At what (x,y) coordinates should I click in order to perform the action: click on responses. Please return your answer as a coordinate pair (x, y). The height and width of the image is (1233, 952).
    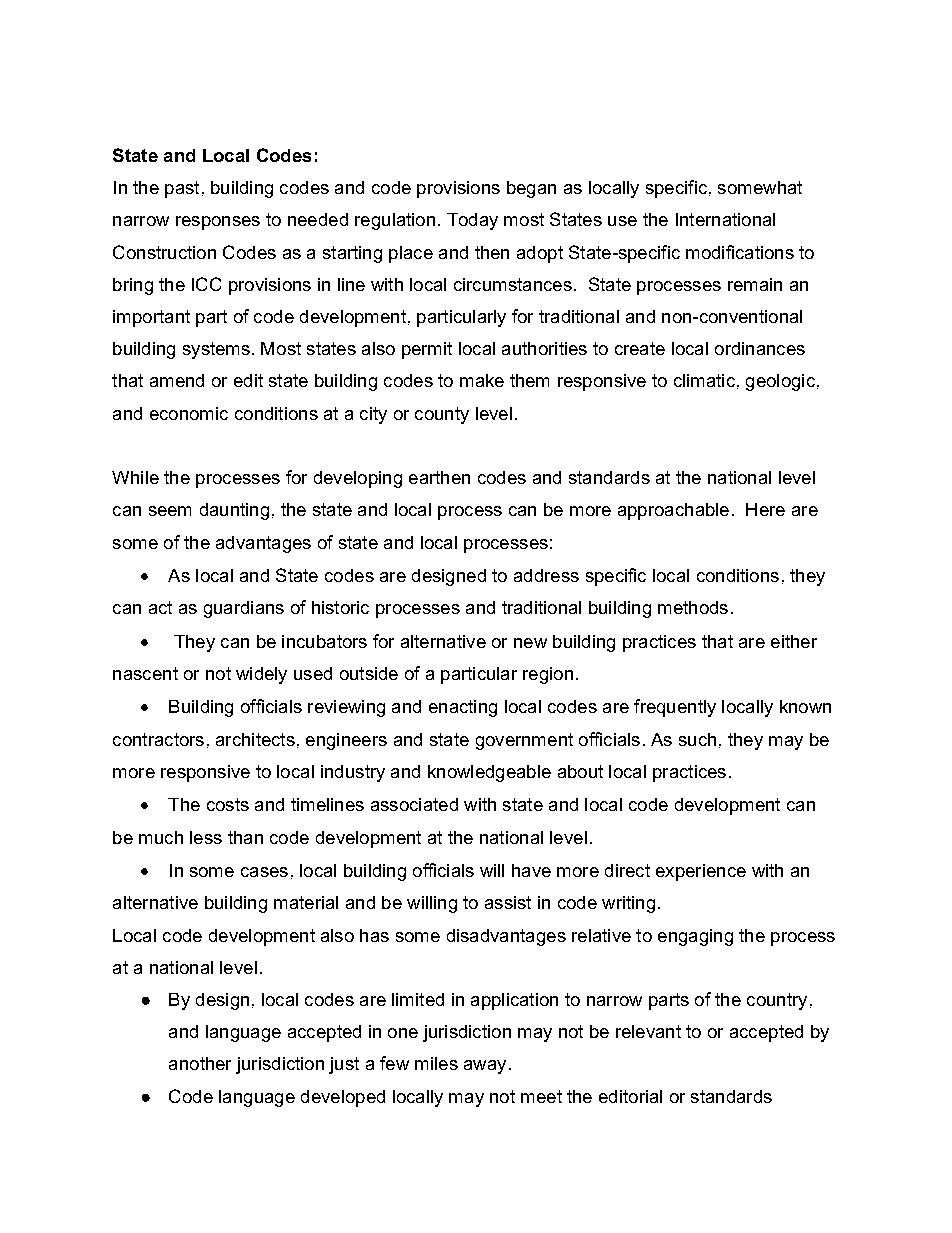
    Looking at the image, I should click on (218, 223).
